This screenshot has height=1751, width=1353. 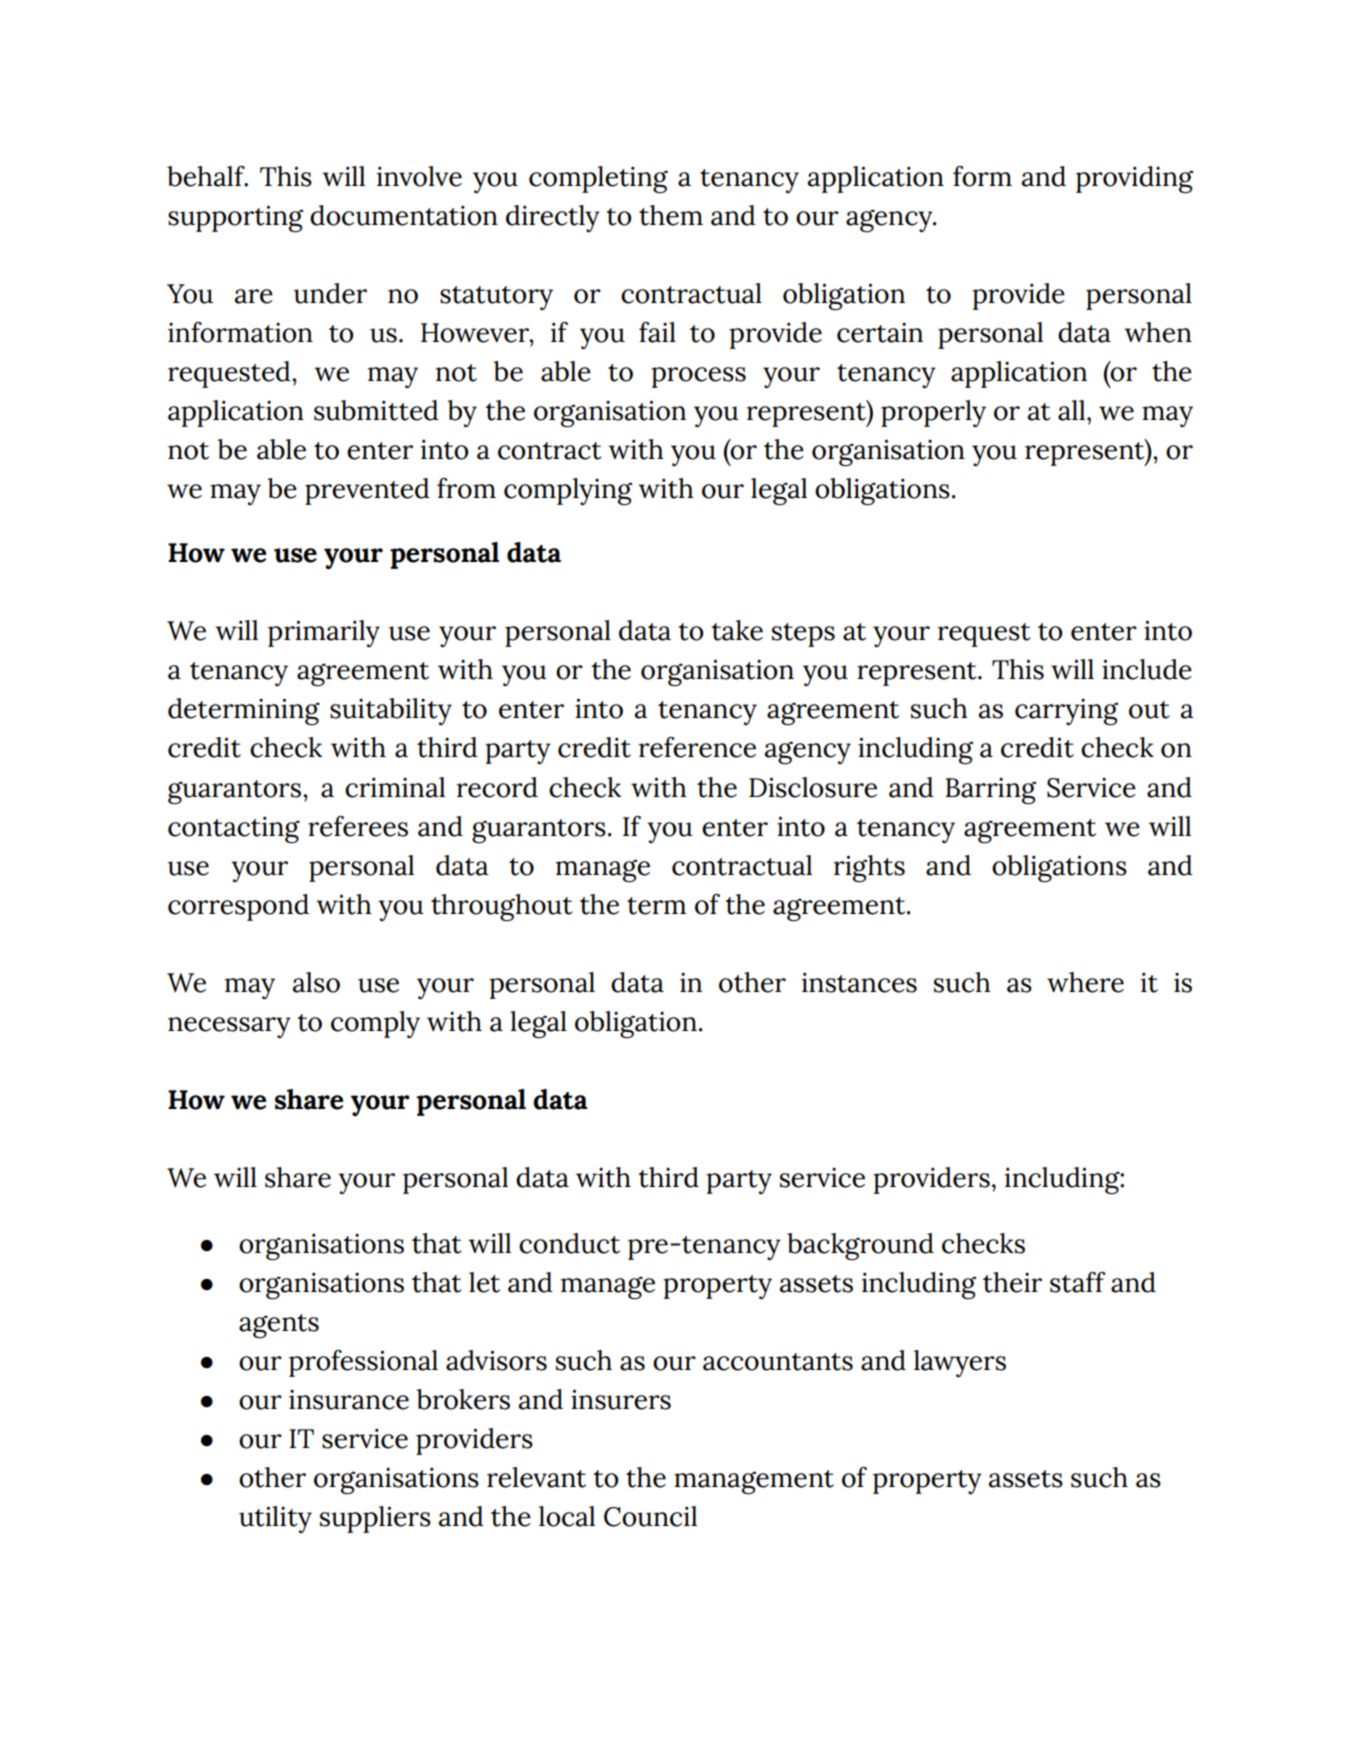 What do you see at coordinates (404, 215) in the screenshot?
I see `documentation` at bounding box center [404, 215].
